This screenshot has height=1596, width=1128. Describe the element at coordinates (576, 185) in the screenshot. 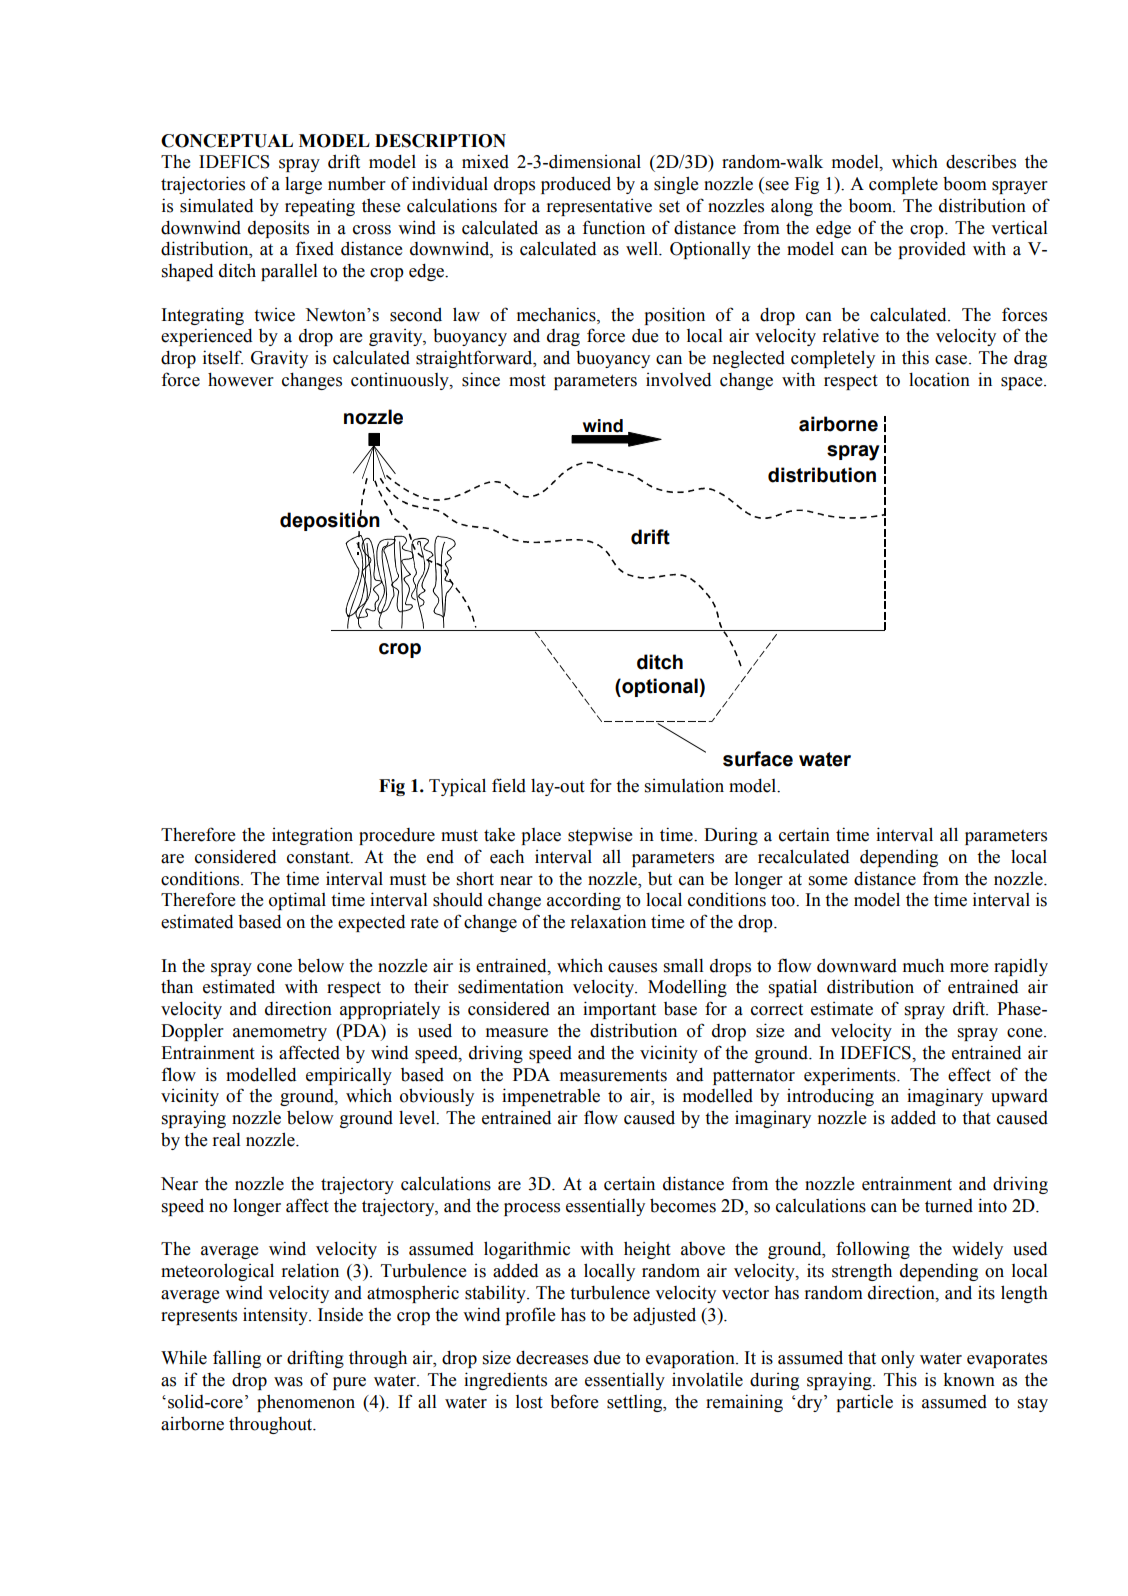

I see `produced` at that location.
